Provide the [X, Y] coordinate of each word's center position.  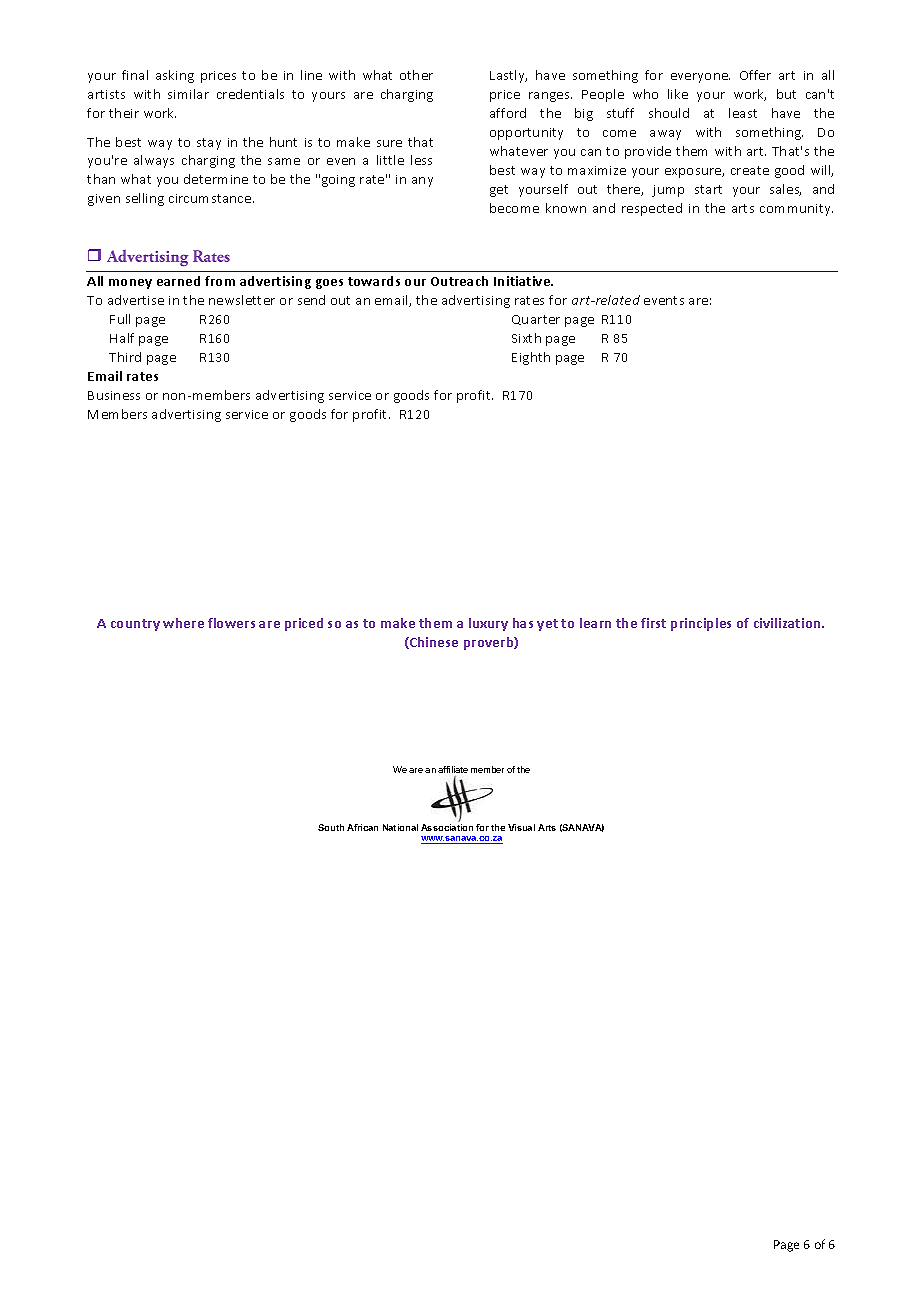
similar [188, 94]
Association [447, 827]
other [416, 75]
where [183, 623]
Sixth [526, 338]
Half [122, 338]
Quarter [536, 320]
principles [701, 624]
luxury [488, 624]
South [331, 827]
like [678, 94]
